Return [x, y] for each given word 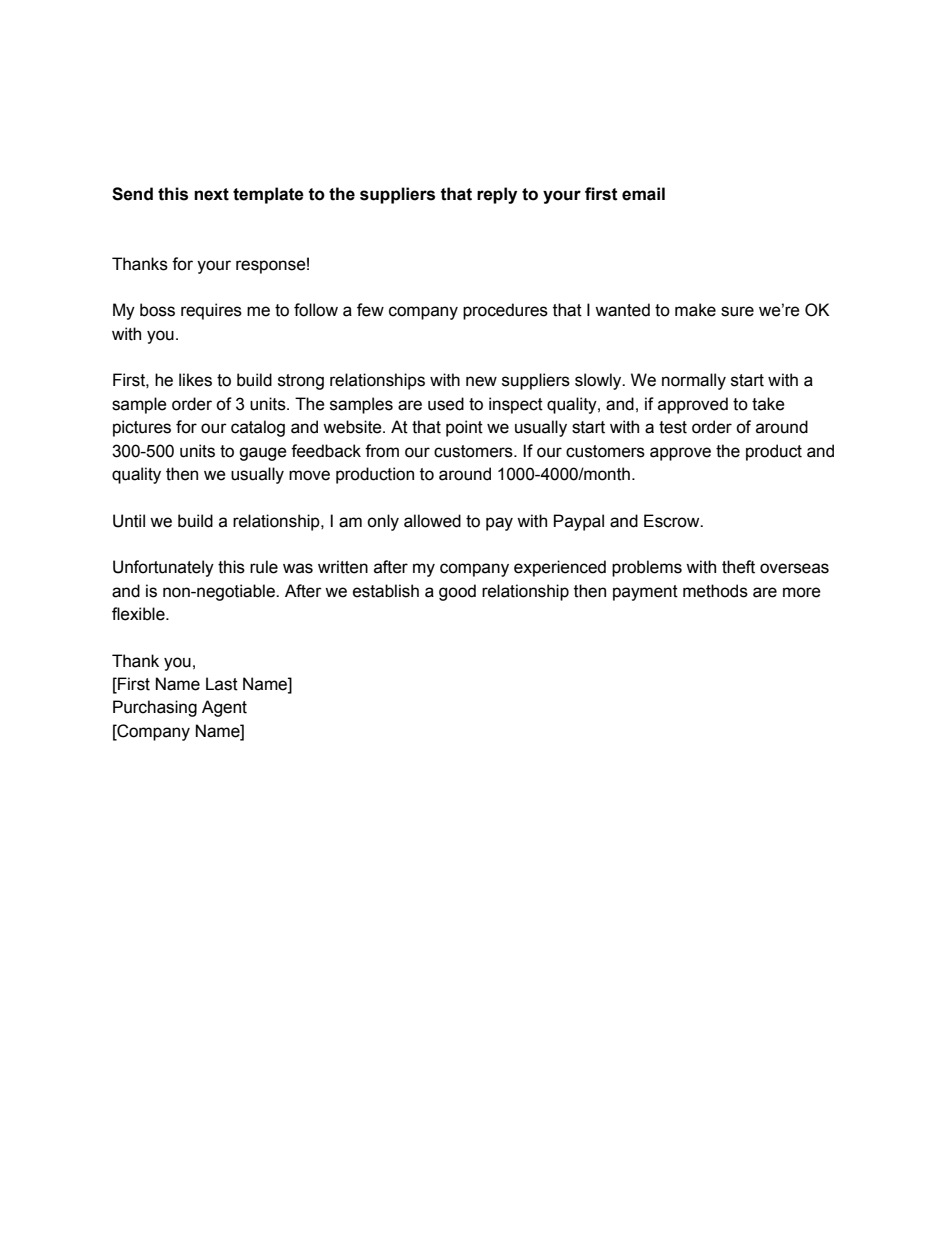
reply [497, 195]
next [211, 194]
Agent [224, 708]
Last [222, 684]
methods [715, 591]
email [643, 194]
